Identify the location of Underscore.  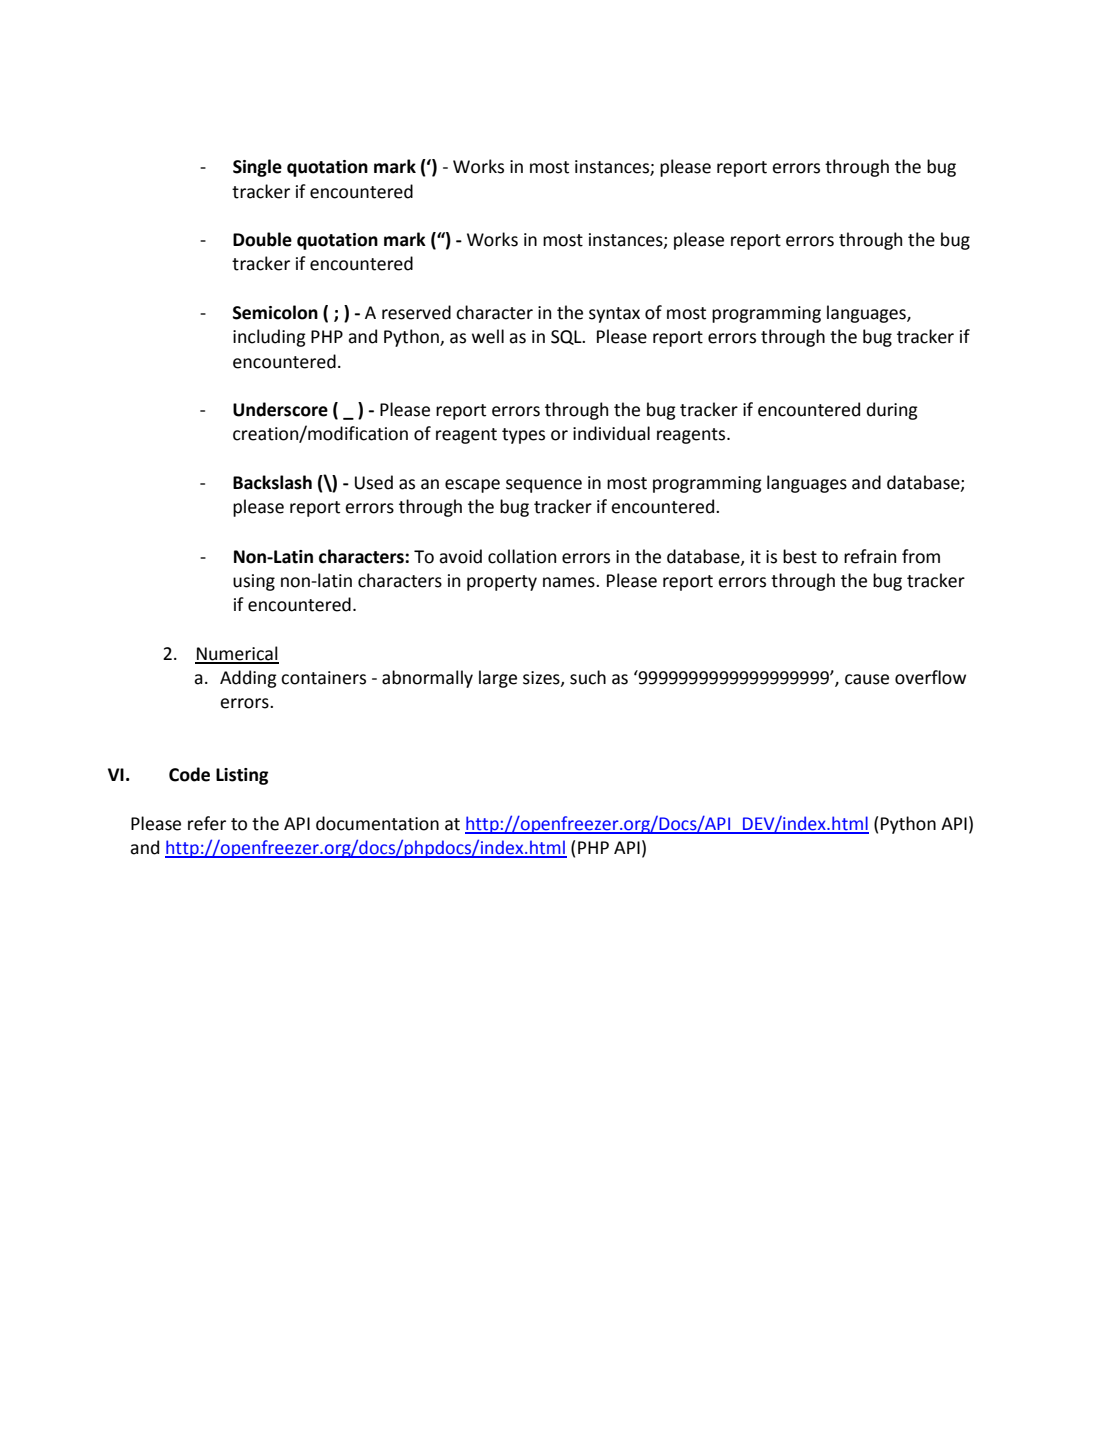
(280, 409).
